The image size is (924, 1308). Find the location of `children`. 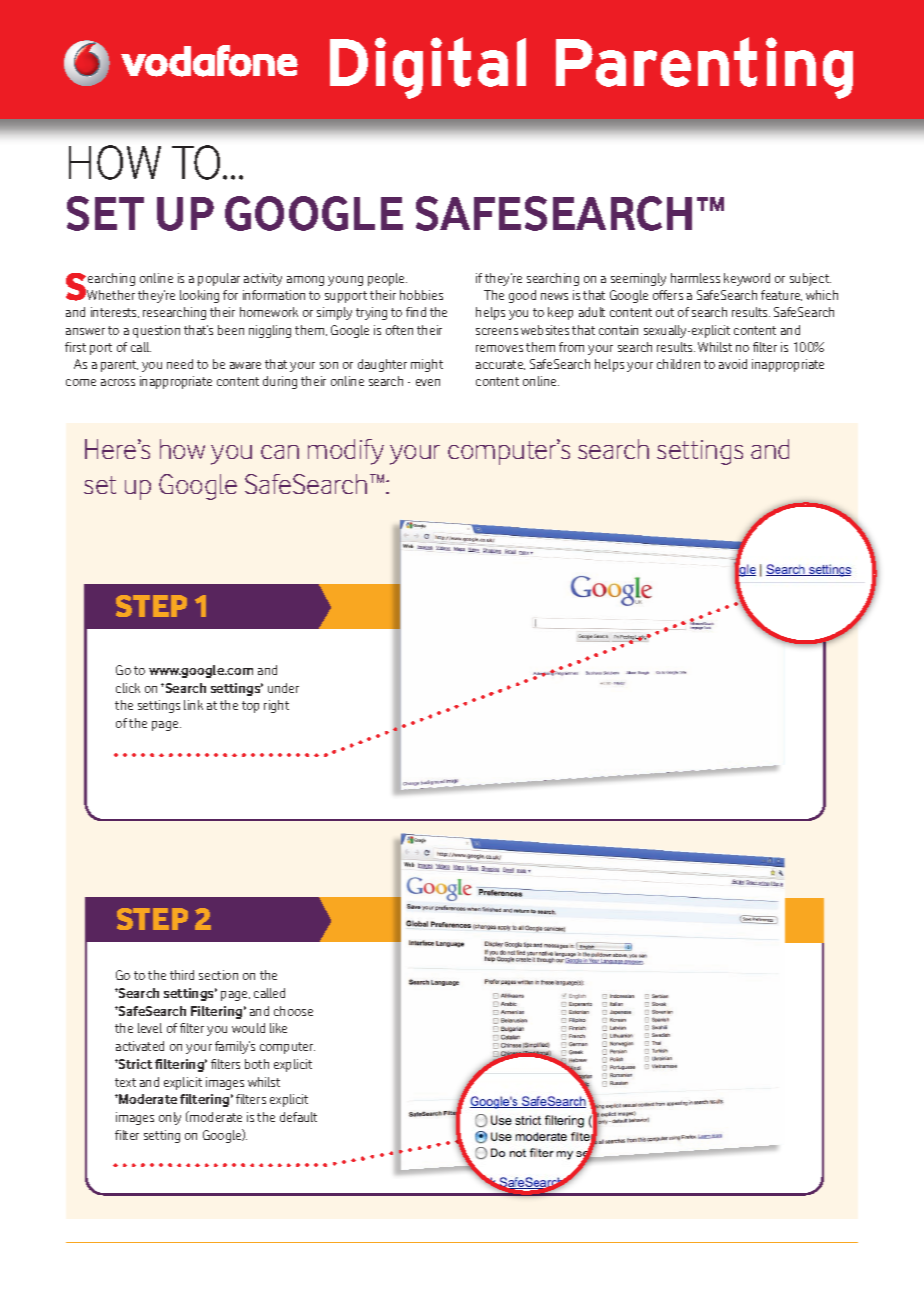

children is located at coordinates (678, 364).
